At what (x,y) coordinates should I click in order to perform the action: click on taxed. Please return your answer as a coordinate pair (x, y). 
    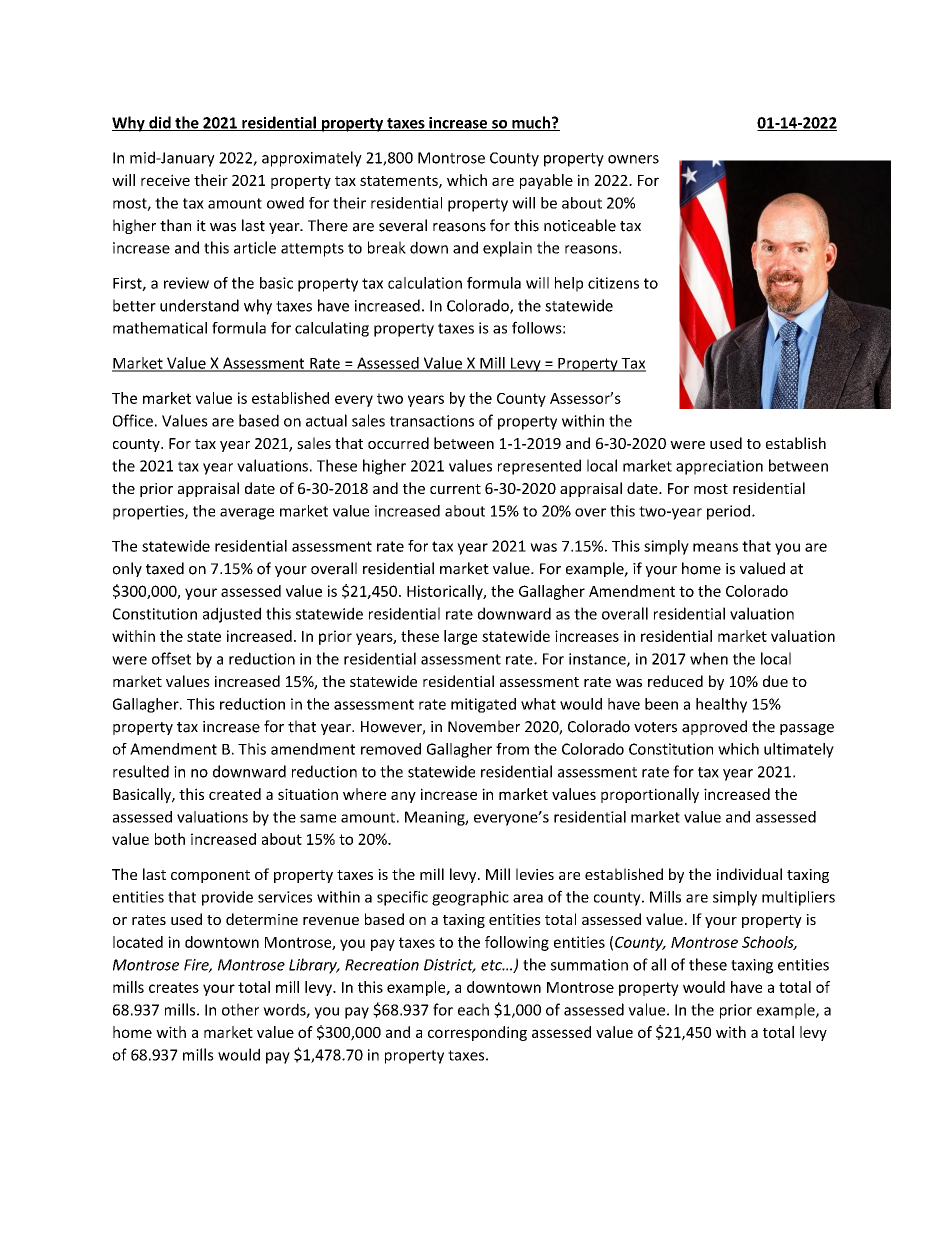
    Looking at the image, I should click on (165, 568).
